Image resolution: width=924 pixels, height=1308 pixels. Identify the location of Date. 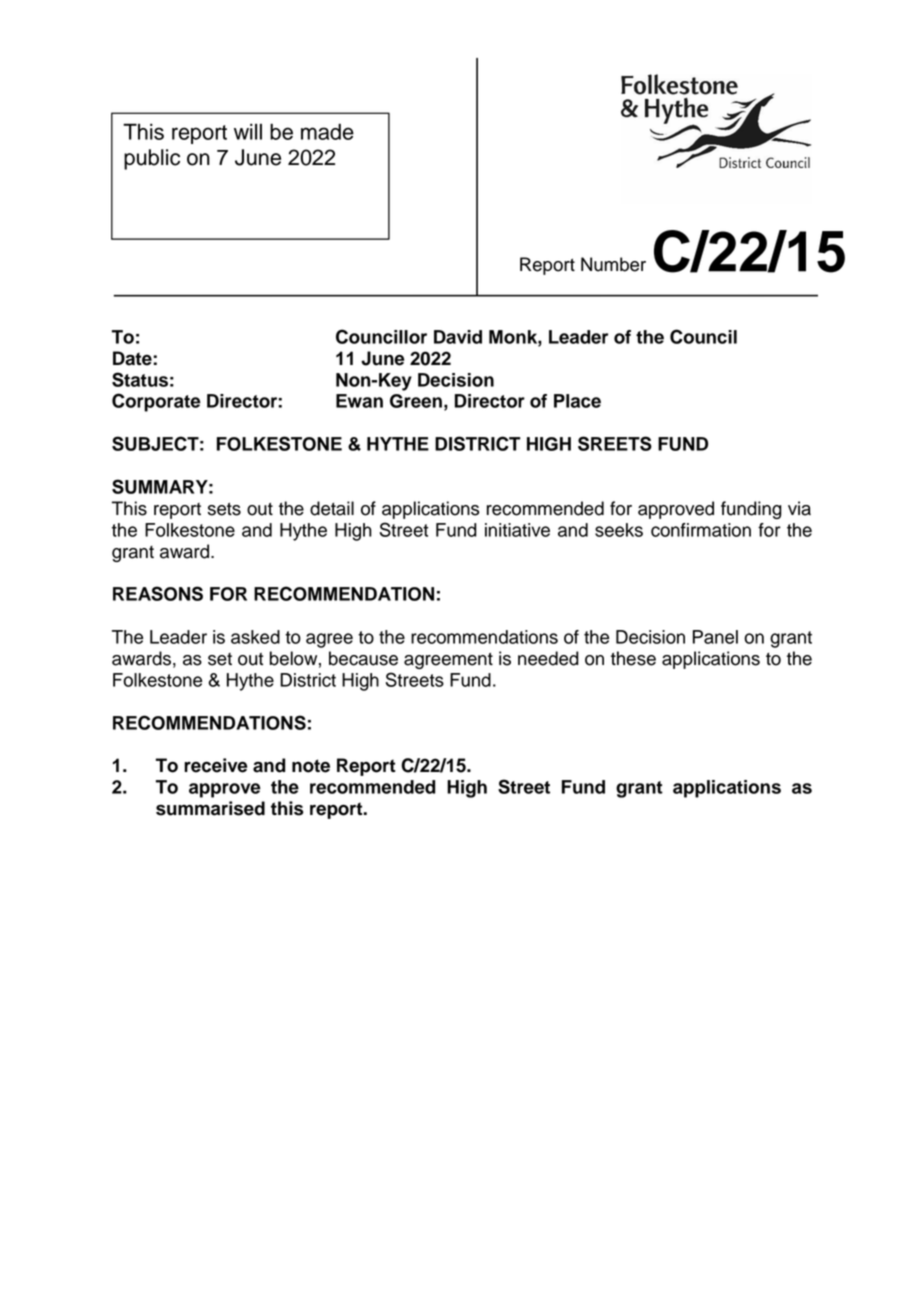
(133, 358).
